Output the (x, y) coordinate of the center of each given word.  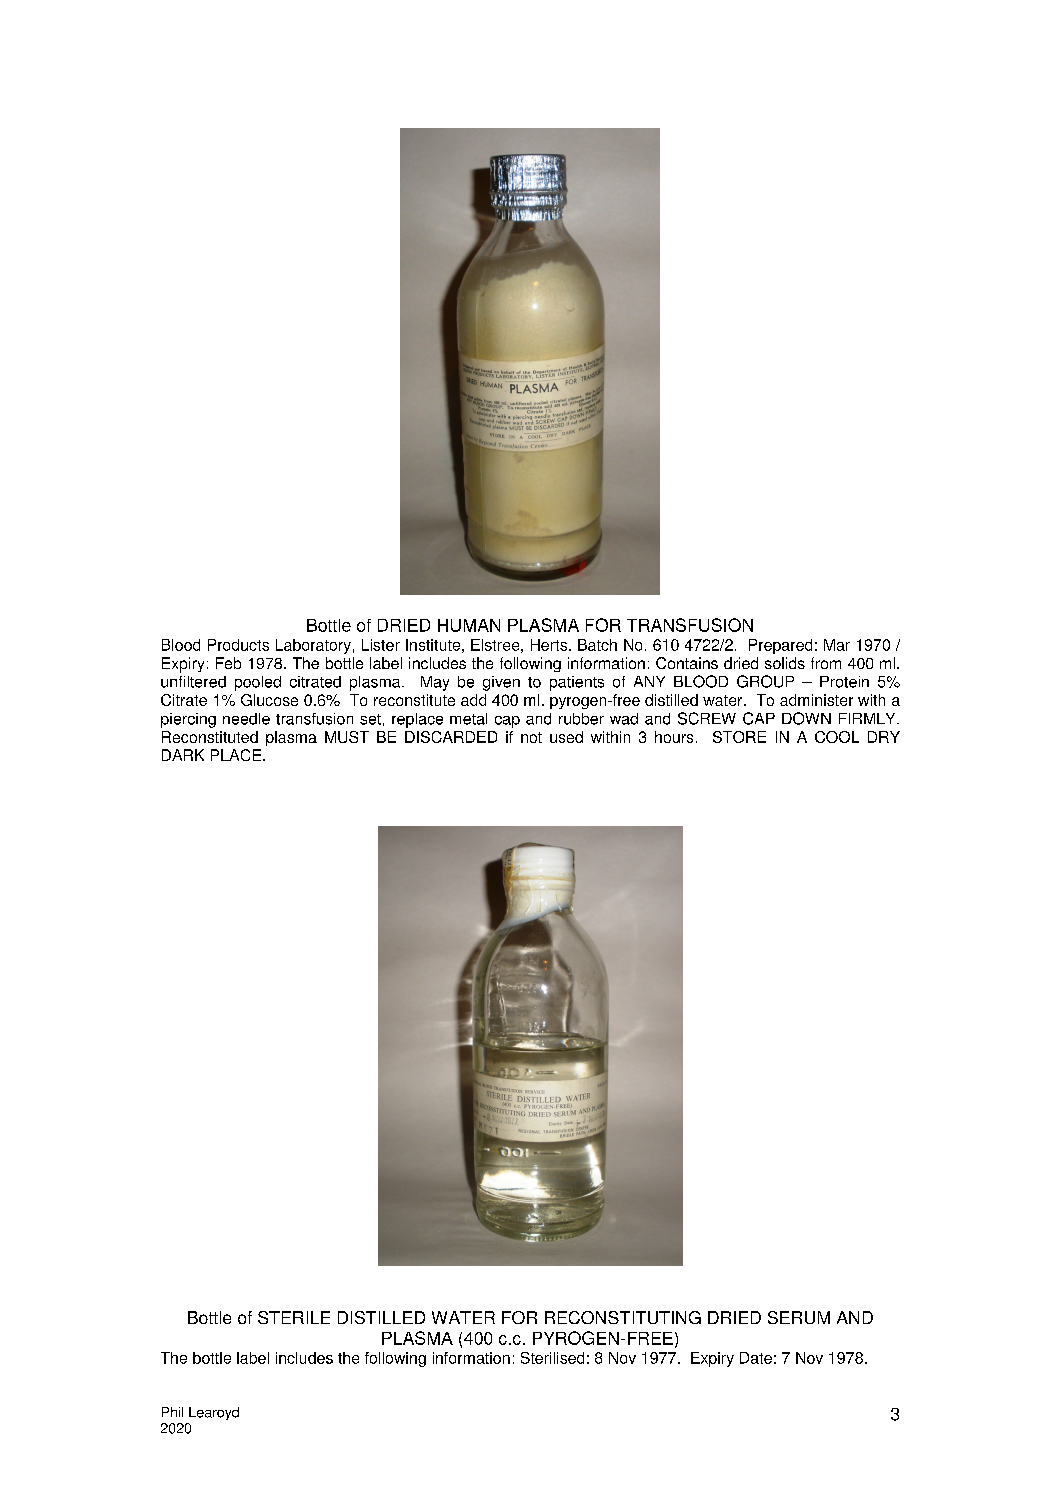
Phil (172, 1412)
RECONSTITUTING (623, 1317)
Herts (550, 645)
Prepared (780, 646)
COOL (837, 737)
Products (238, 645)
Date (756, 1358)
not (531, 737)
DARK (183, 755)
